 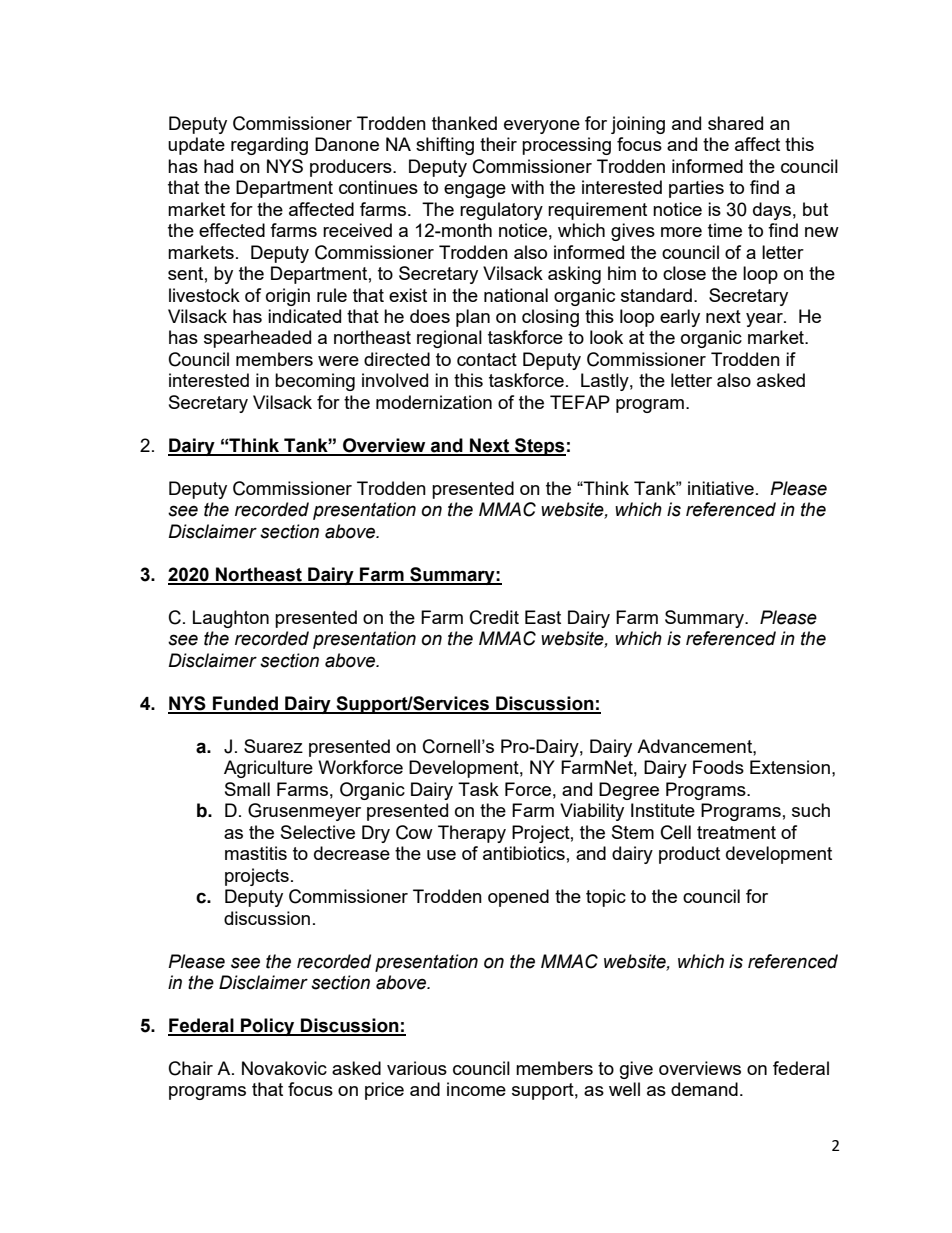 What do you see at coordinates (718, 767) in the page?
I see `Foods` at bounding box center [718, 767].
